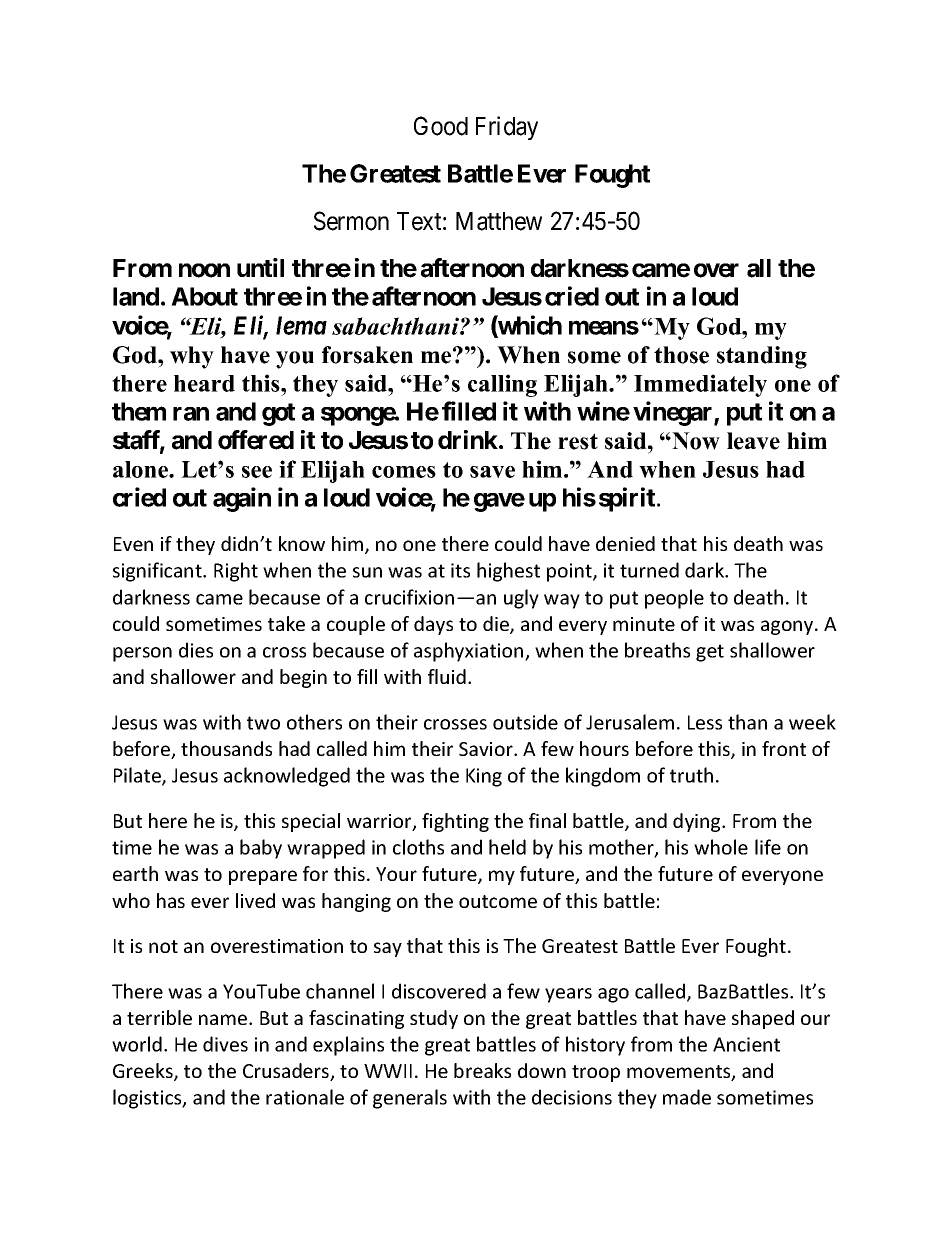  Describe the element at coordinates (674, 599) in the document. I see `people` at that location.
